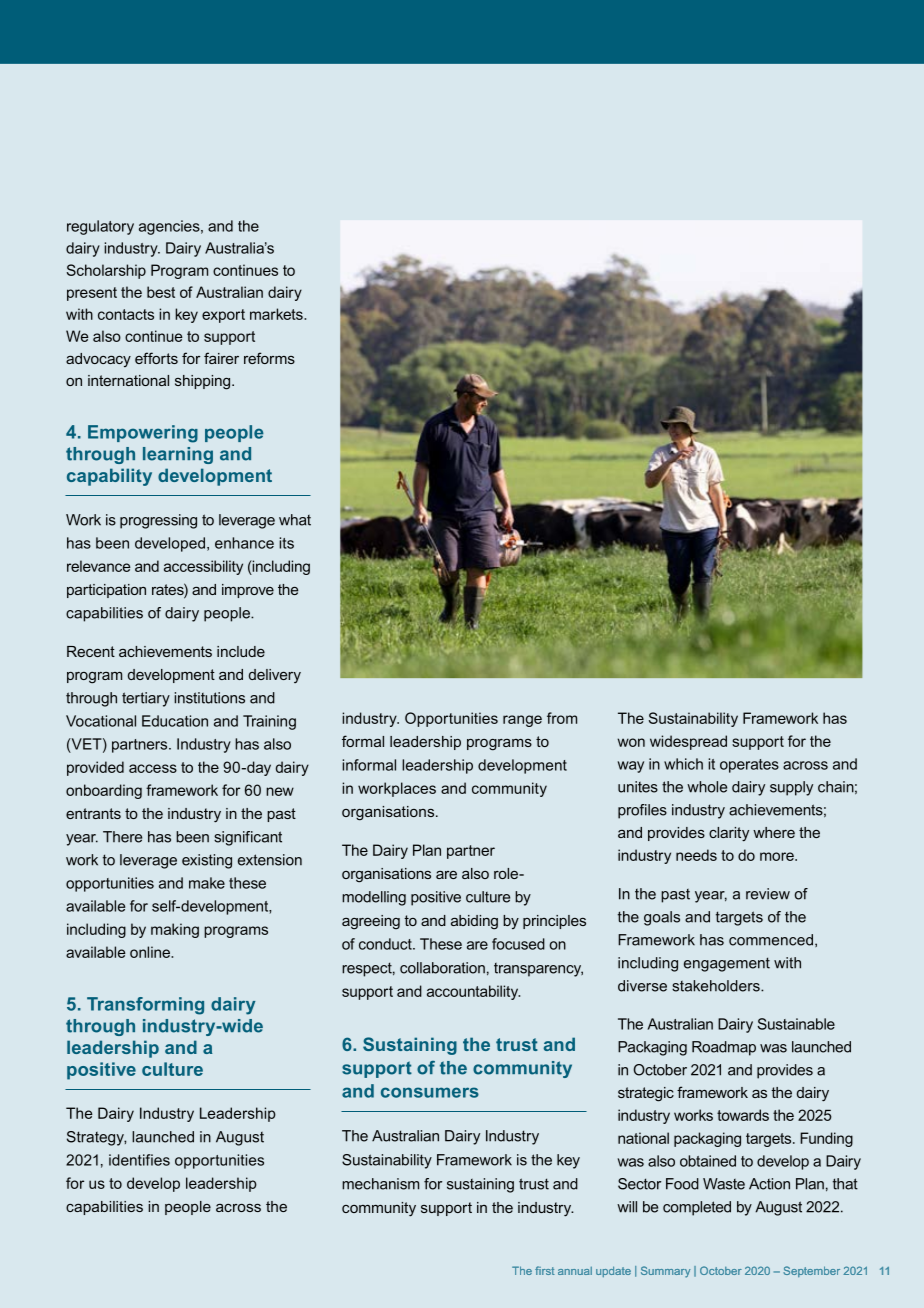  I want to click on improve, so click(248, 591).
